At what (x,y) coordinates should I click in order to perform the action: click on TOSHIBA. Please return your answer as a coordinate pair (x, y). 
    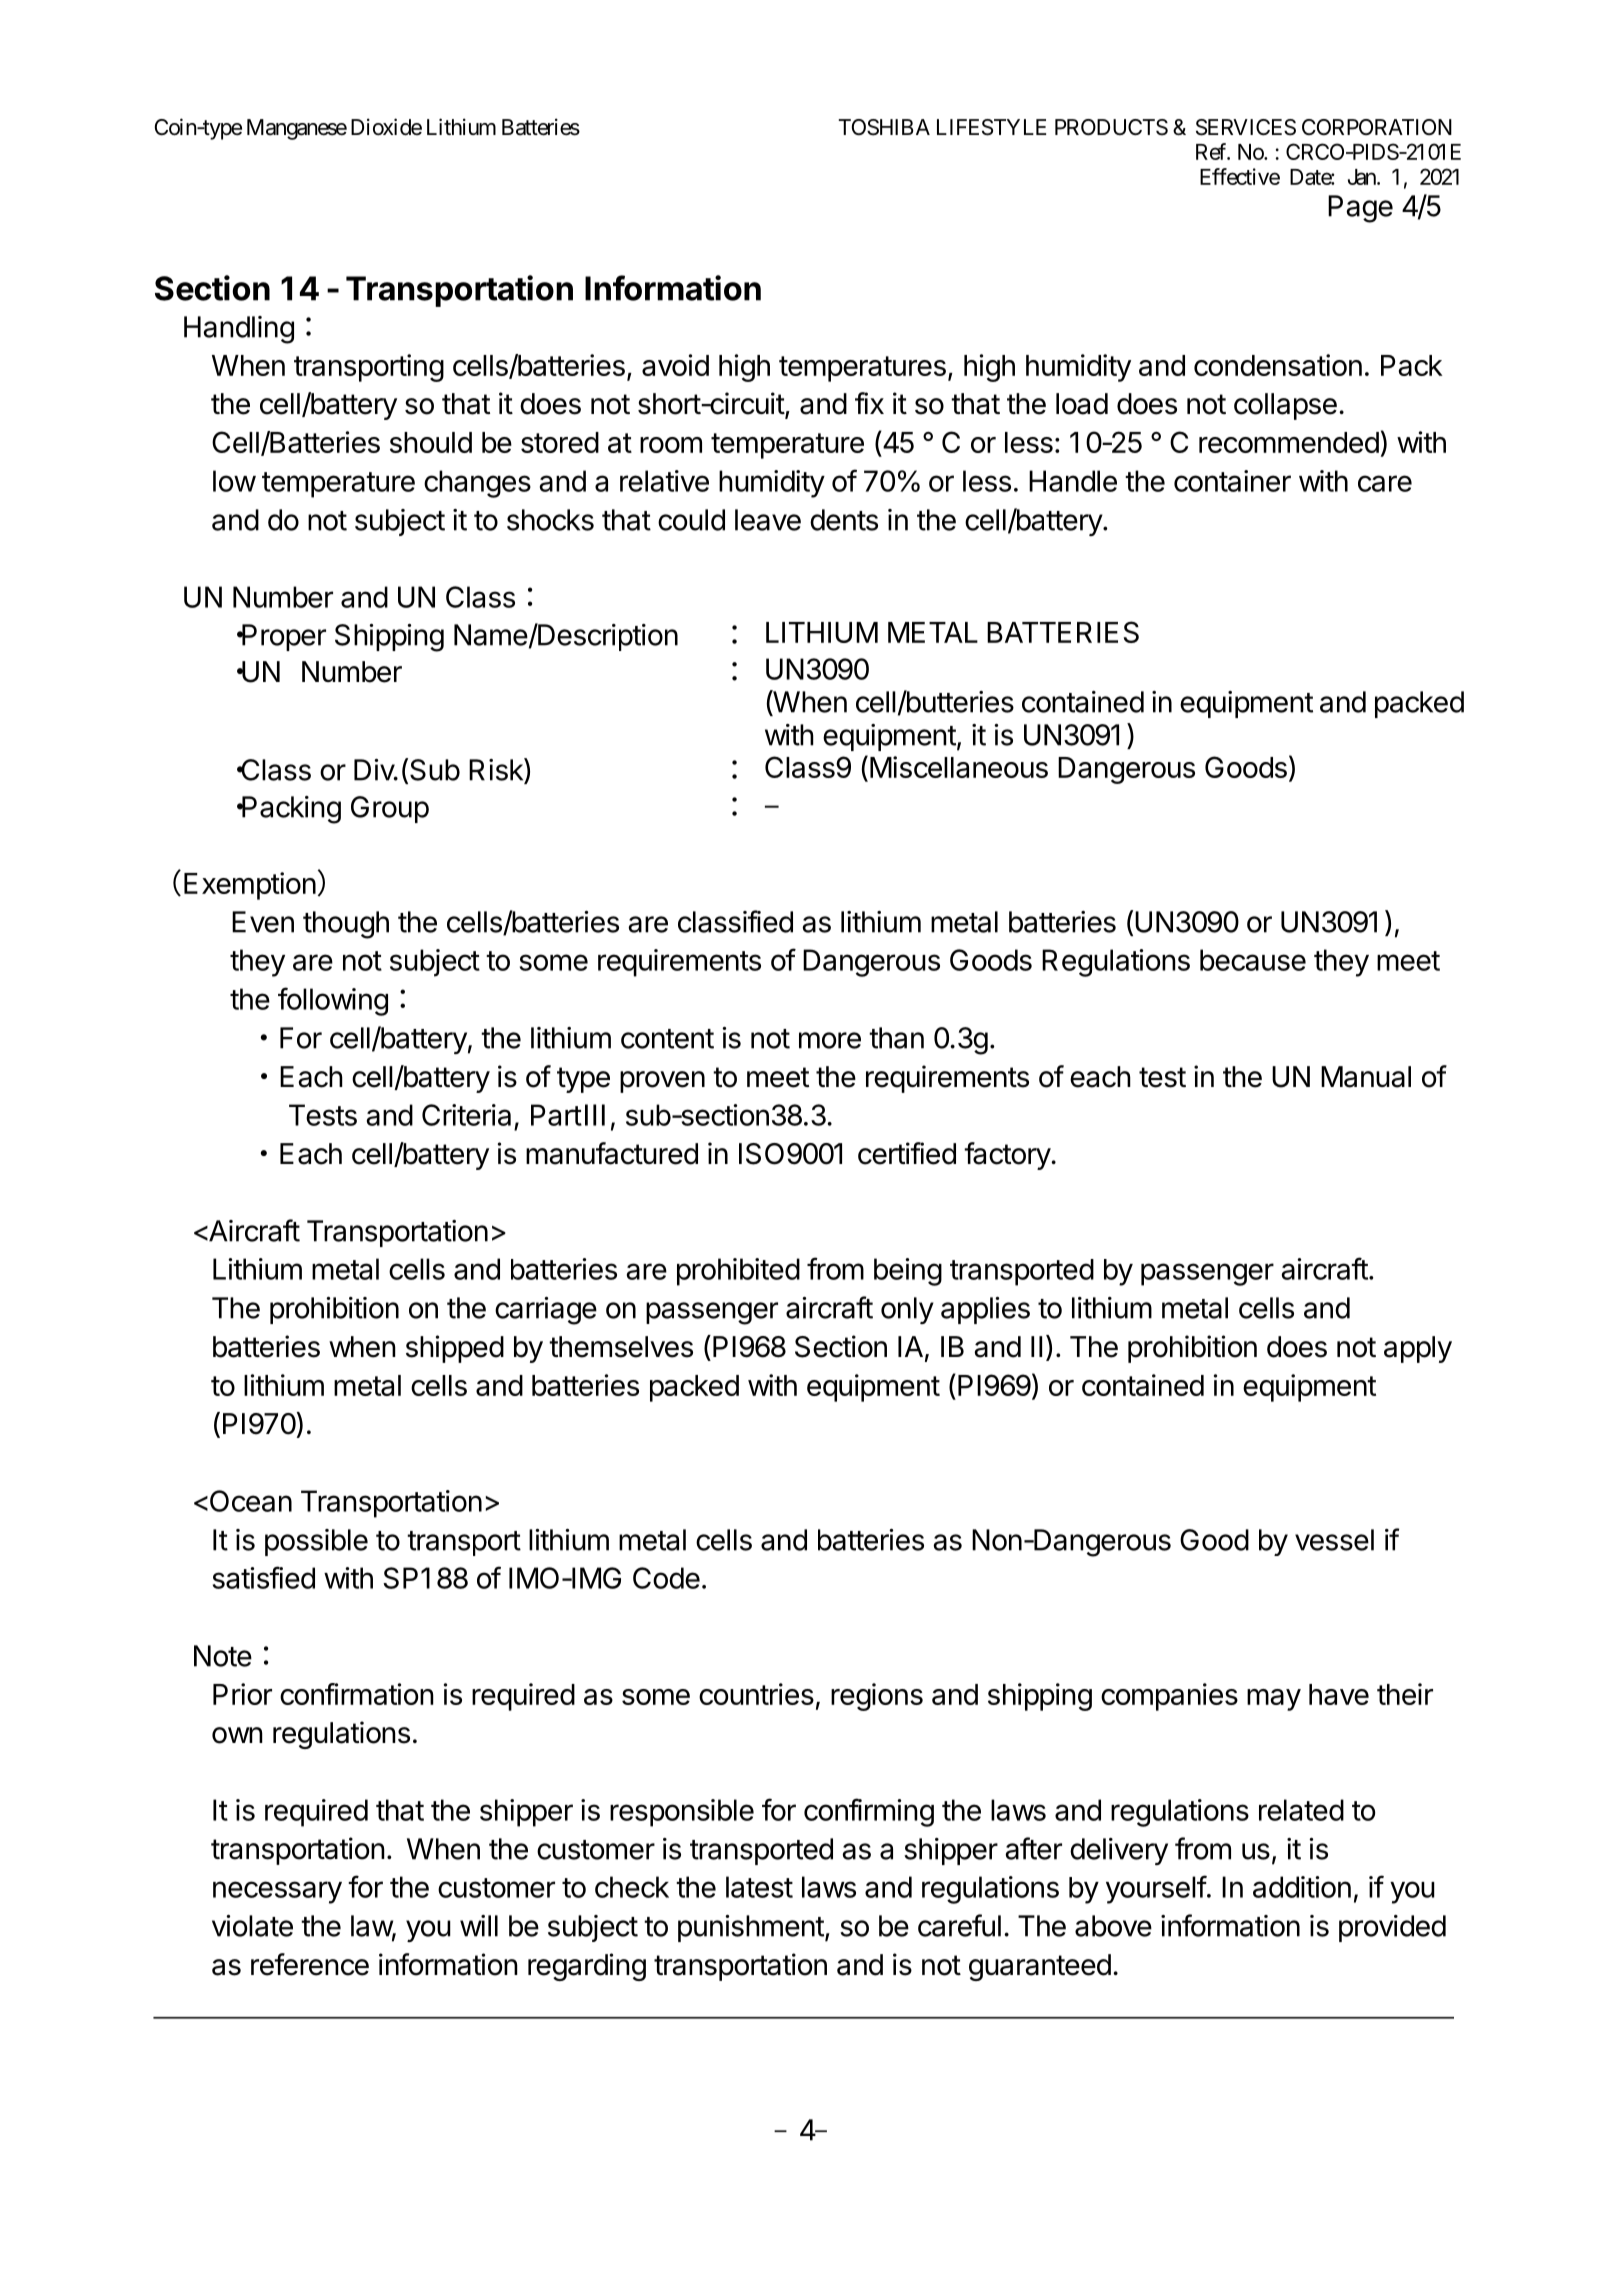
    Looking at the image, I should click on (884, 127).
